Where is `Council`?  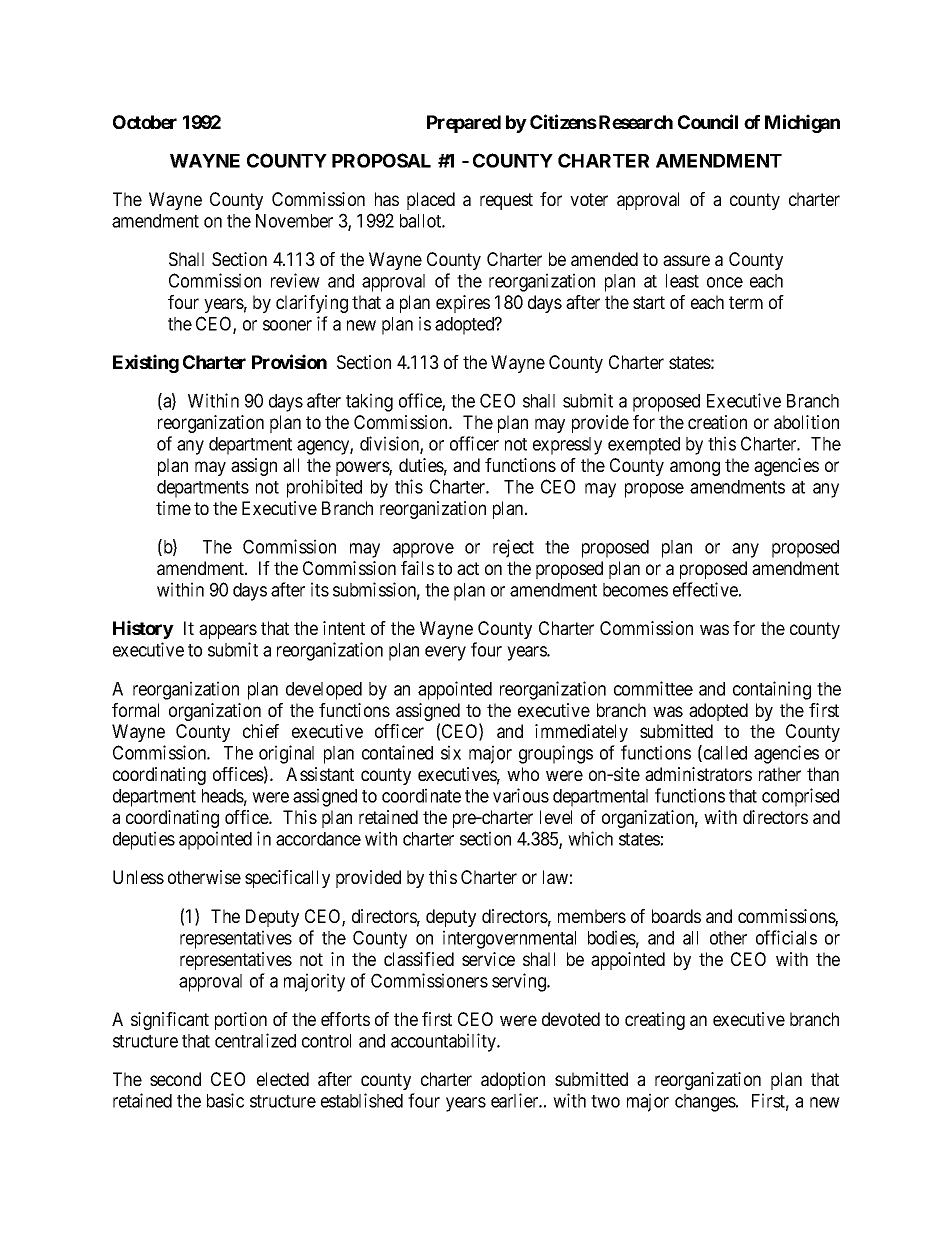
Council is located at coordinates (708, 121).
